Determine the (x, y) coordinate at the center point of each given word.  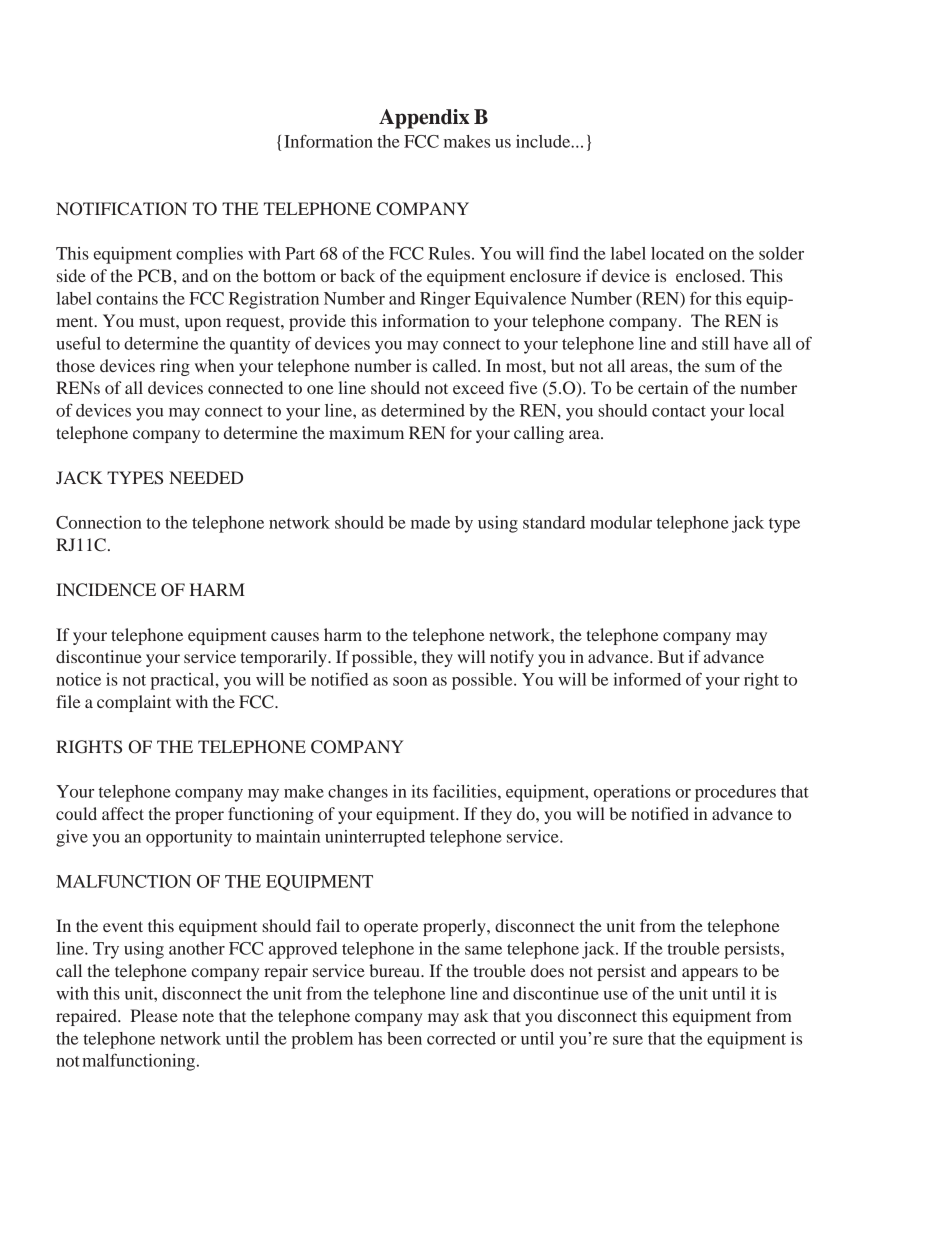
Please (154, 1015)
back (357, 275)
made (430, 522)
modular (621, 522)
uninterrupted (375, 838)
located (677, 253)
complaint (134, 703)
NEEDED (206, 477)
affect (123, 813)
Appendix (424, 119)
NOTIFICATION (121, 209)
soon (410, 681)
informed (647, 679)
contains (127, 298)
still (715, 343)
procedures (735, 793)
